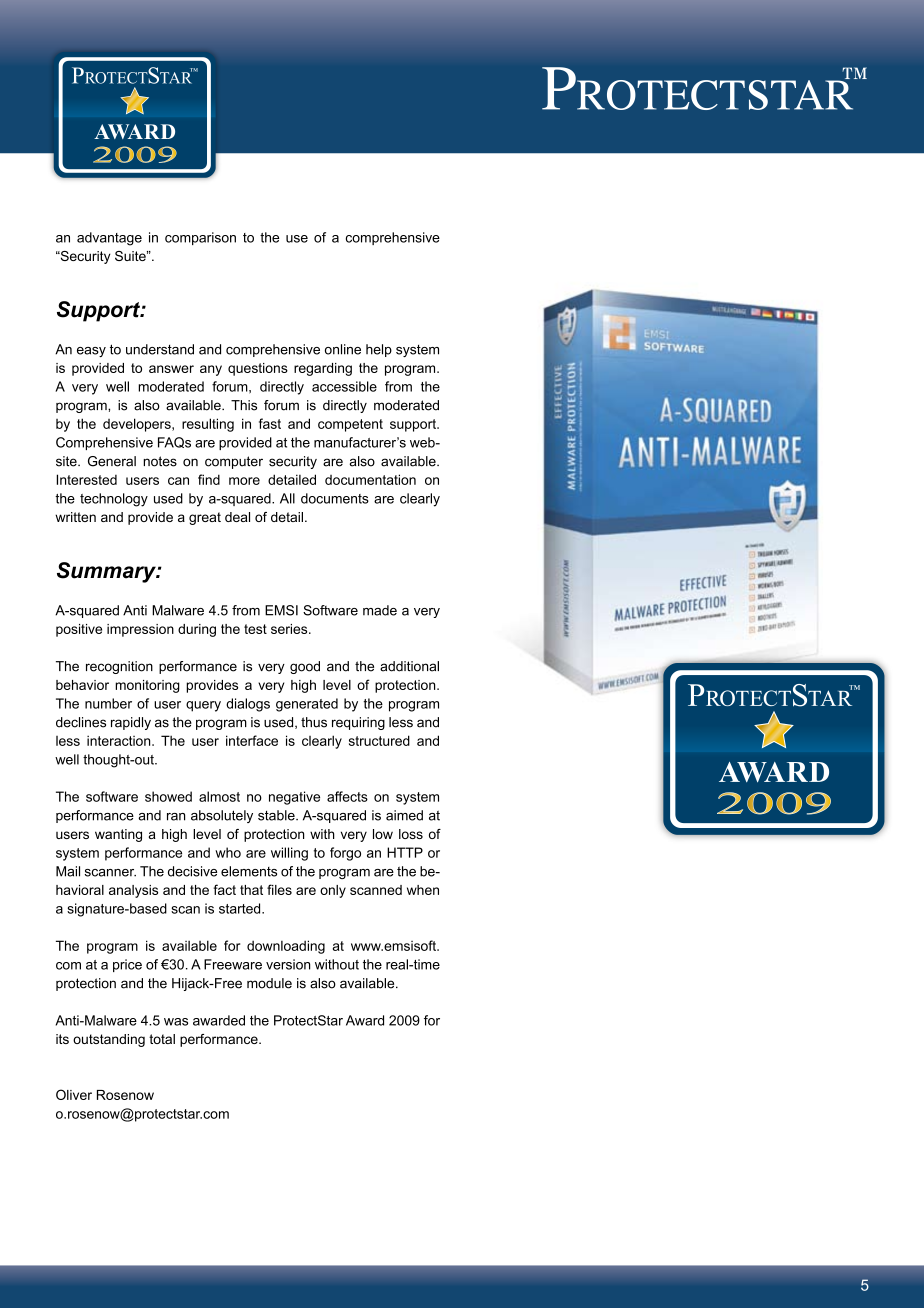  Describe the element at coordinates (234, 462) in the screenshot. I see `computer` at that location.
